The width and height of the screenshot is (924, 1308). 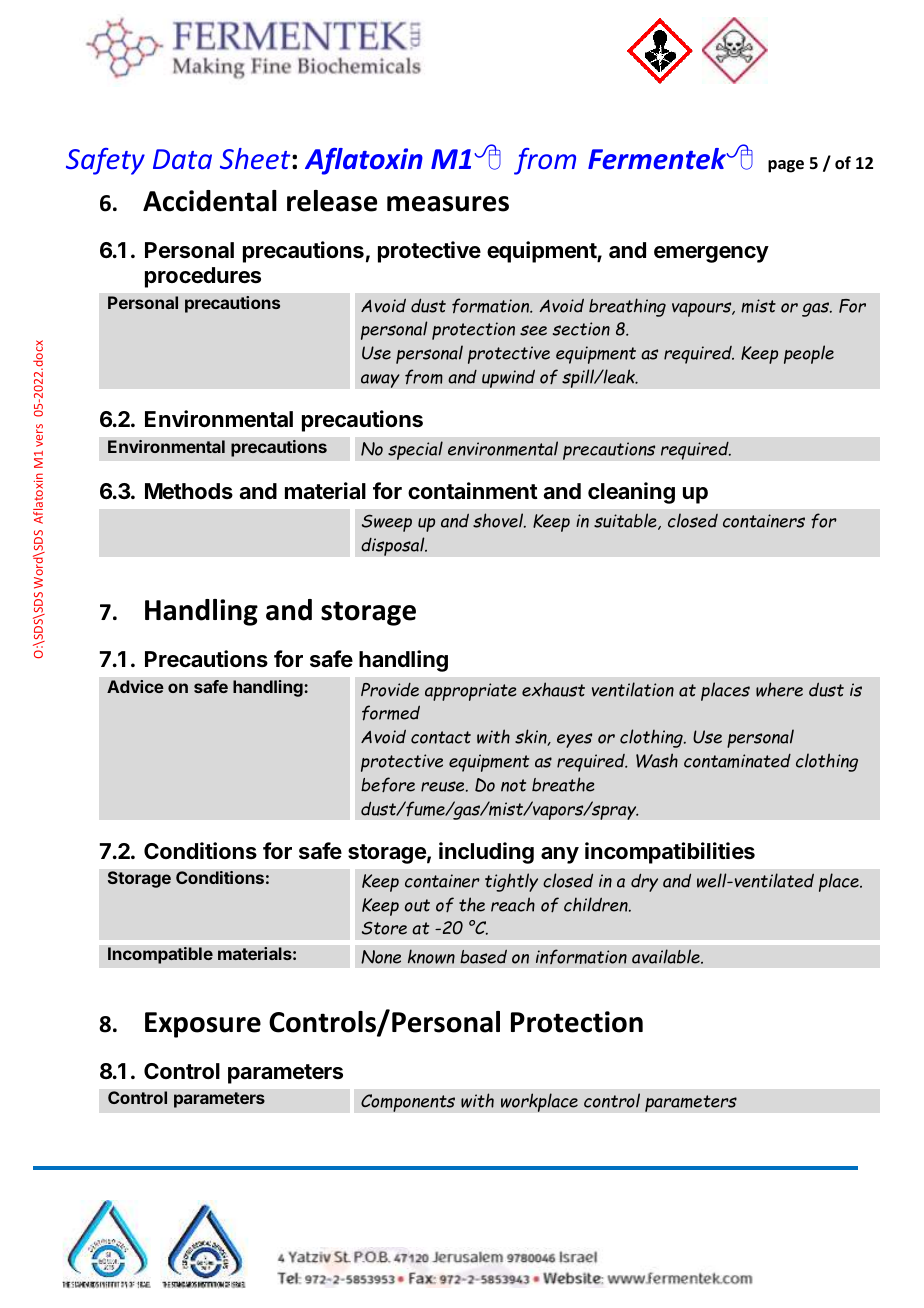 What do you see at coordinates (210, 201) in the screenshot?
I see `Accidental` at bounding box center [210, 201].
